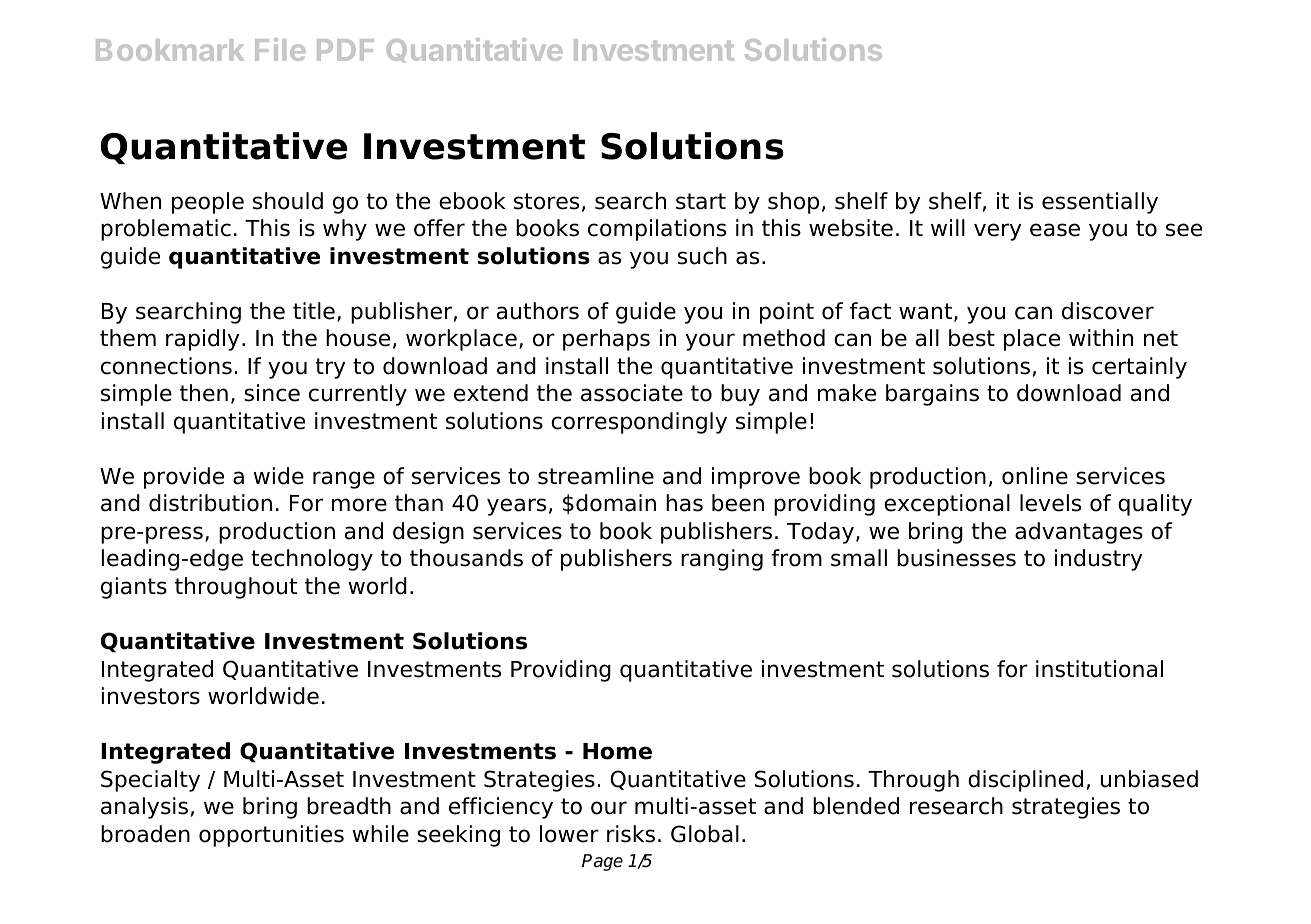 This page has height=924, width=1311. I want to click on provide, so click(184, 478).
